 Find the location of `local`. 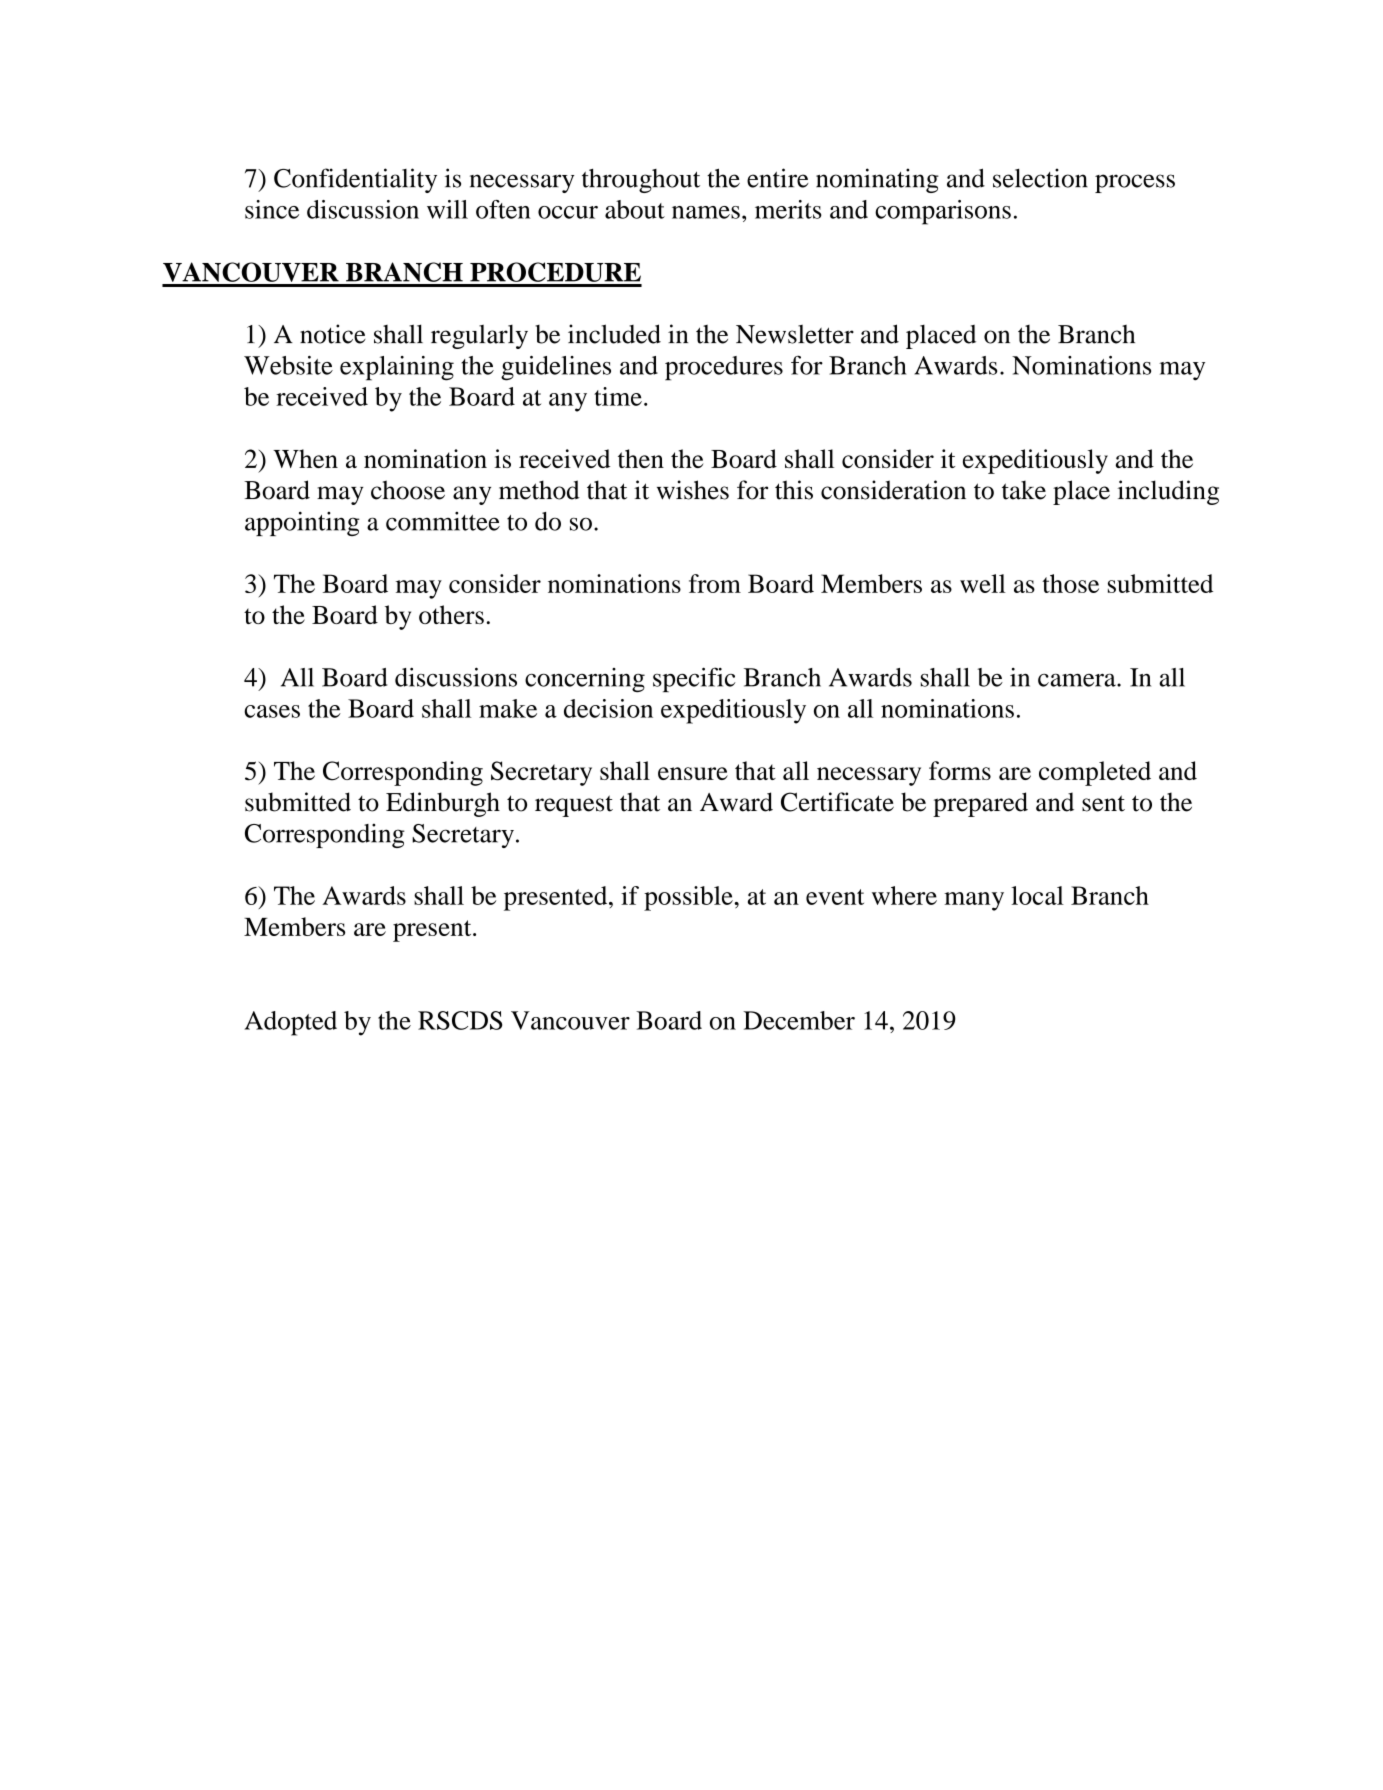

local is located at coordinates (1037, 895).
